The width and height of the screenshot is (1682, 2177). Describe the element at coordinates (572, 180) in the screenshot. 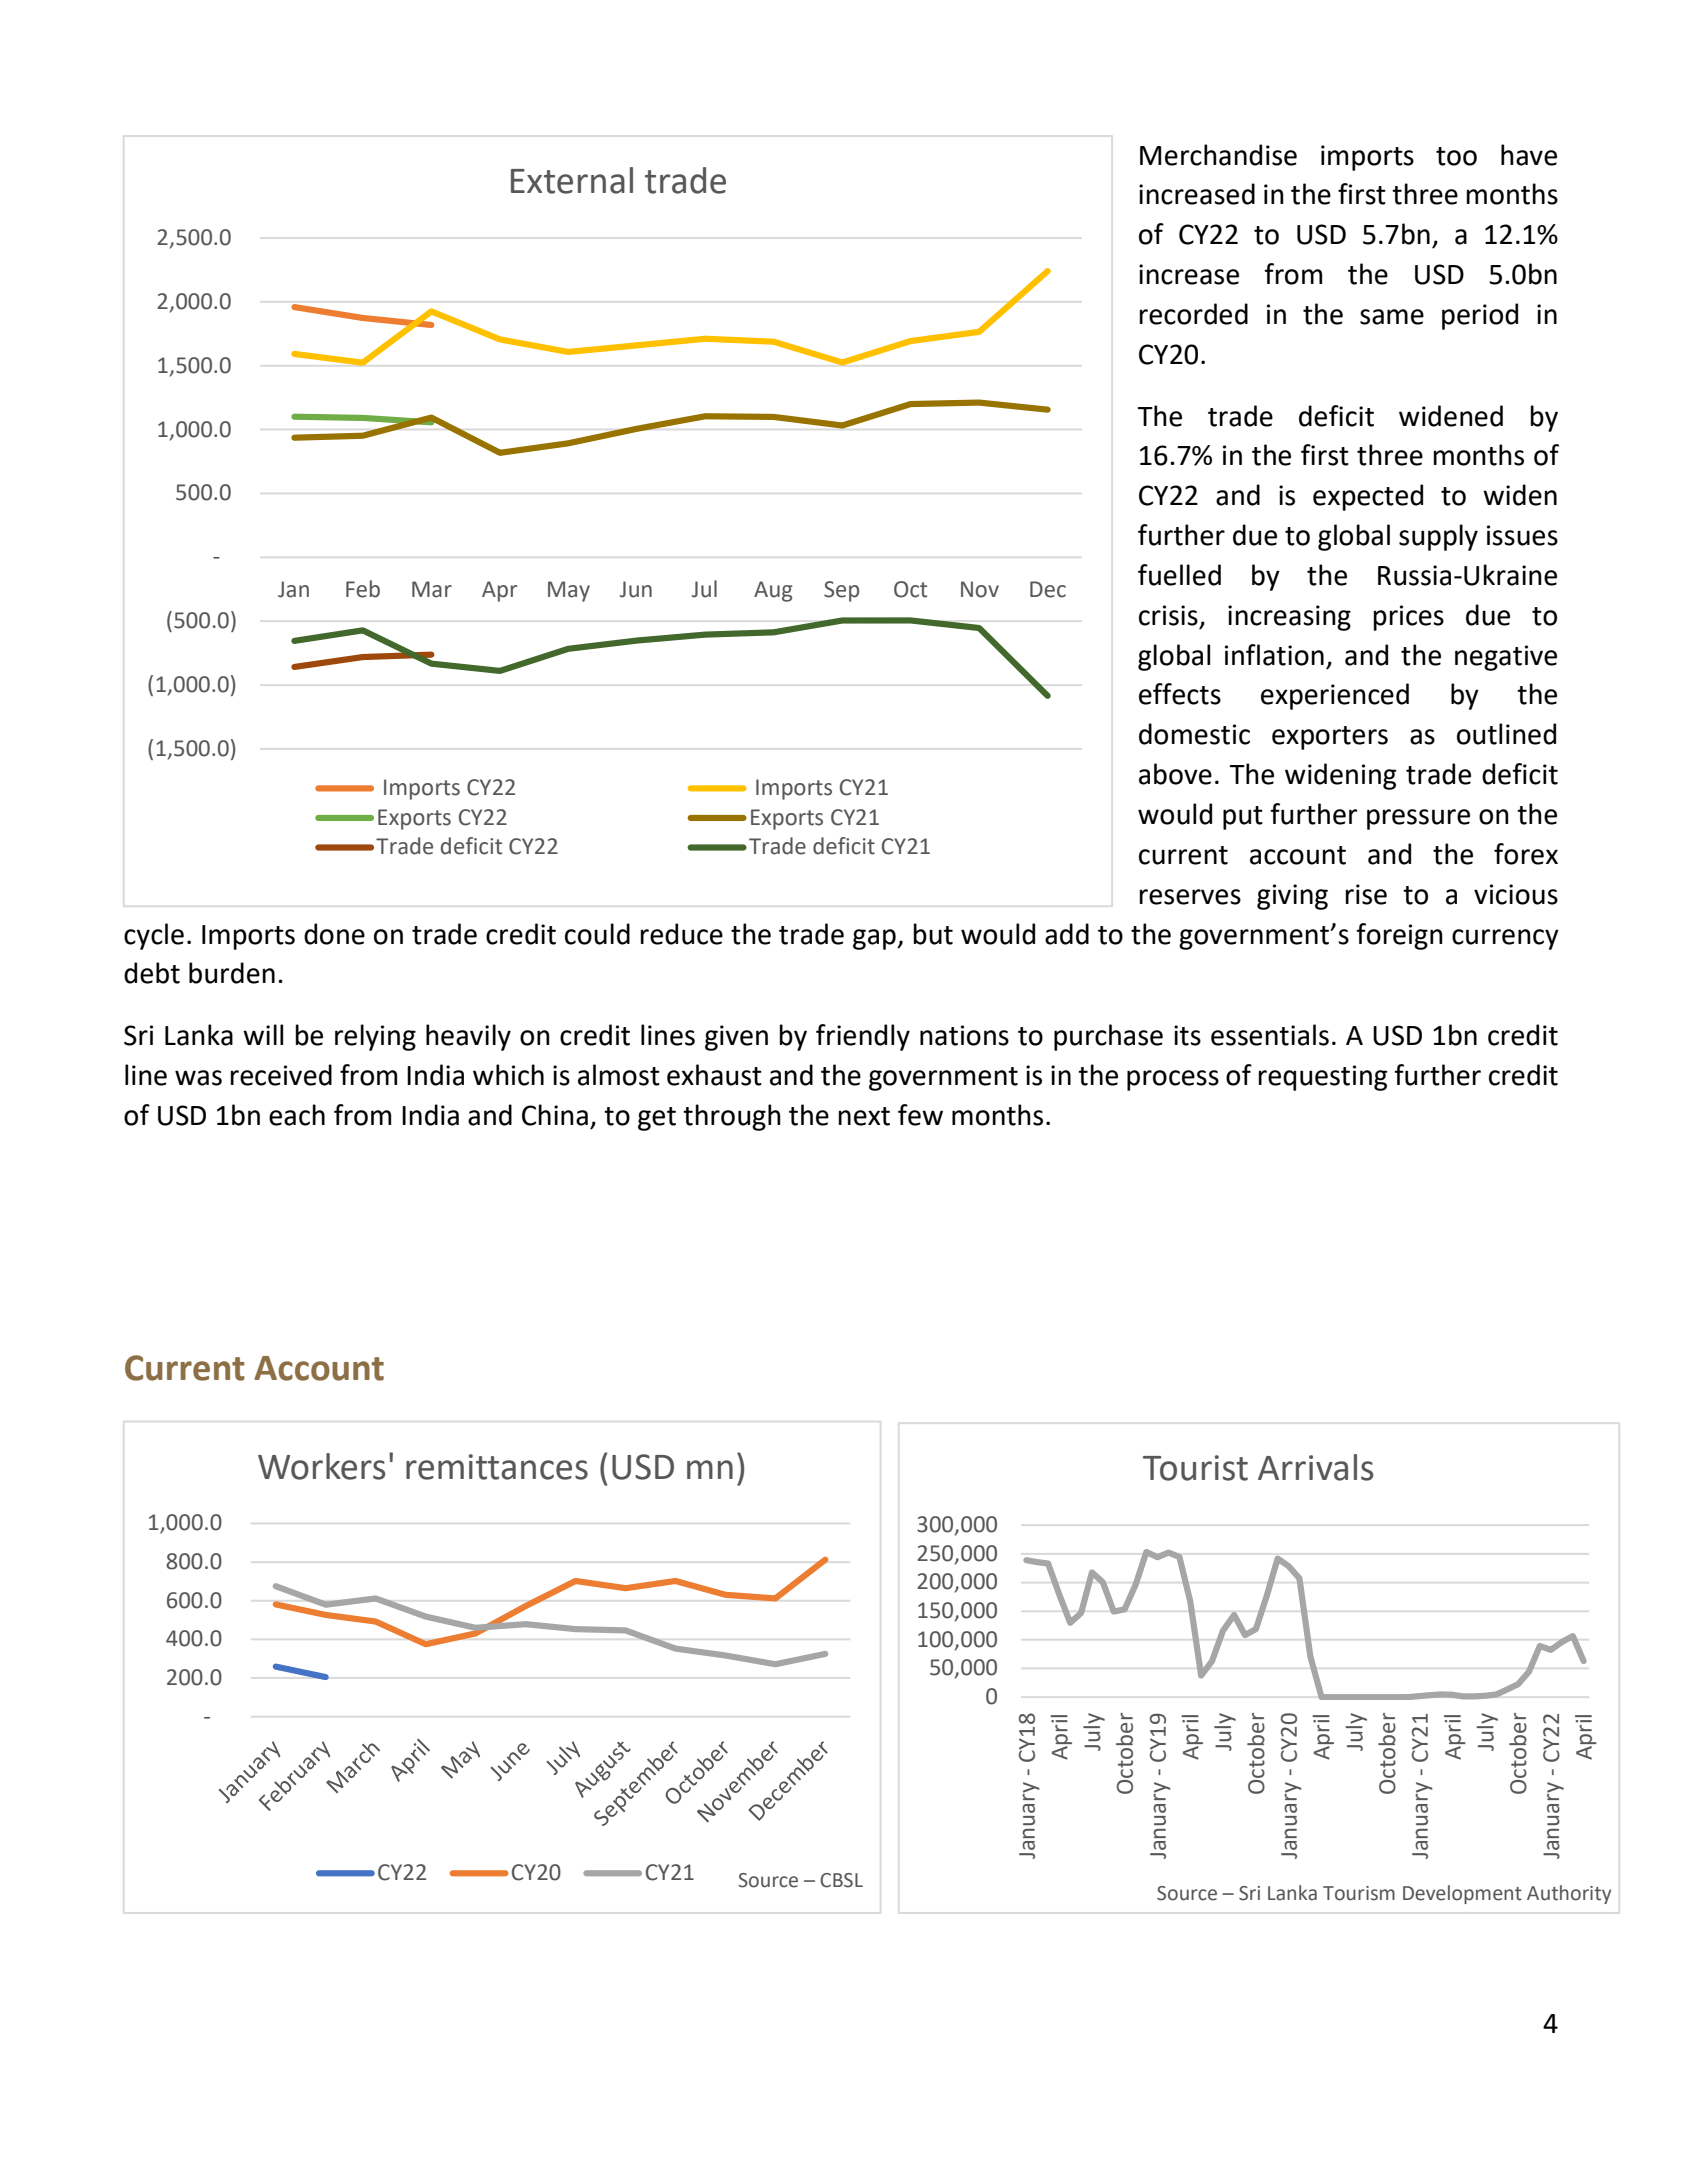

I see `External` at that location.
